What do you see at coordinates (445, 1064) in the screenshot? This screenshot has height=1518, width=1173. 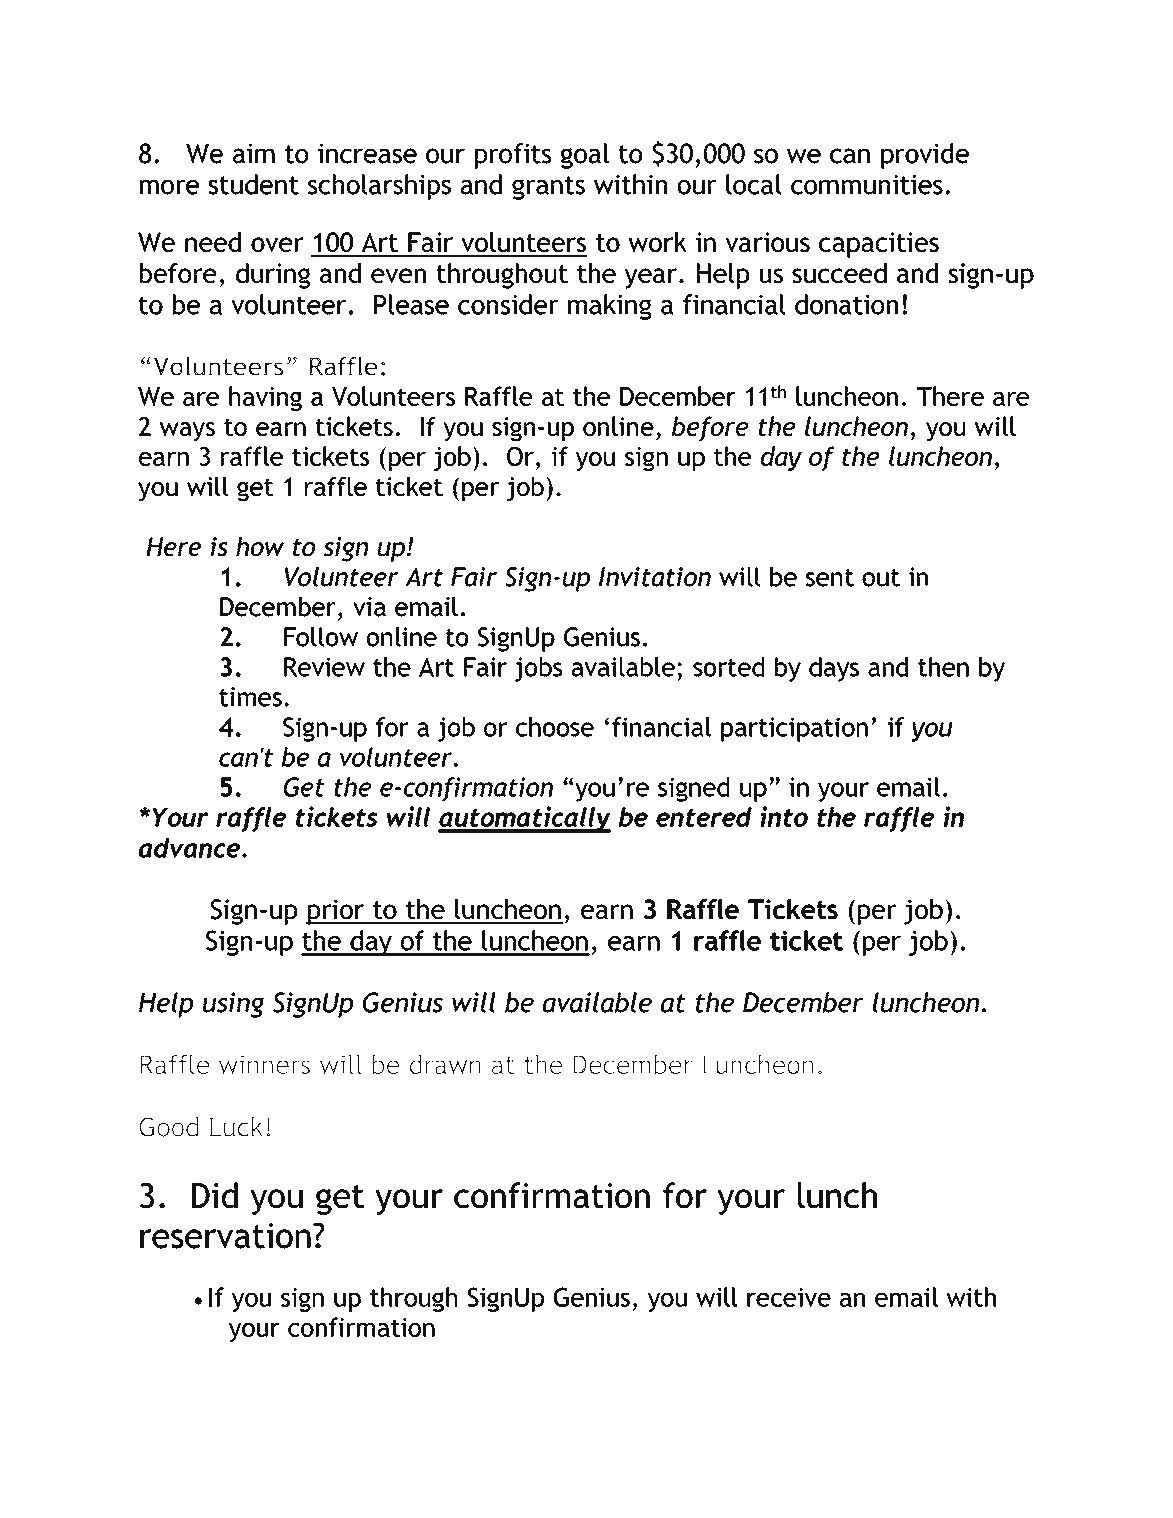 I see `drawn` at bounding box center [445, 1064].
